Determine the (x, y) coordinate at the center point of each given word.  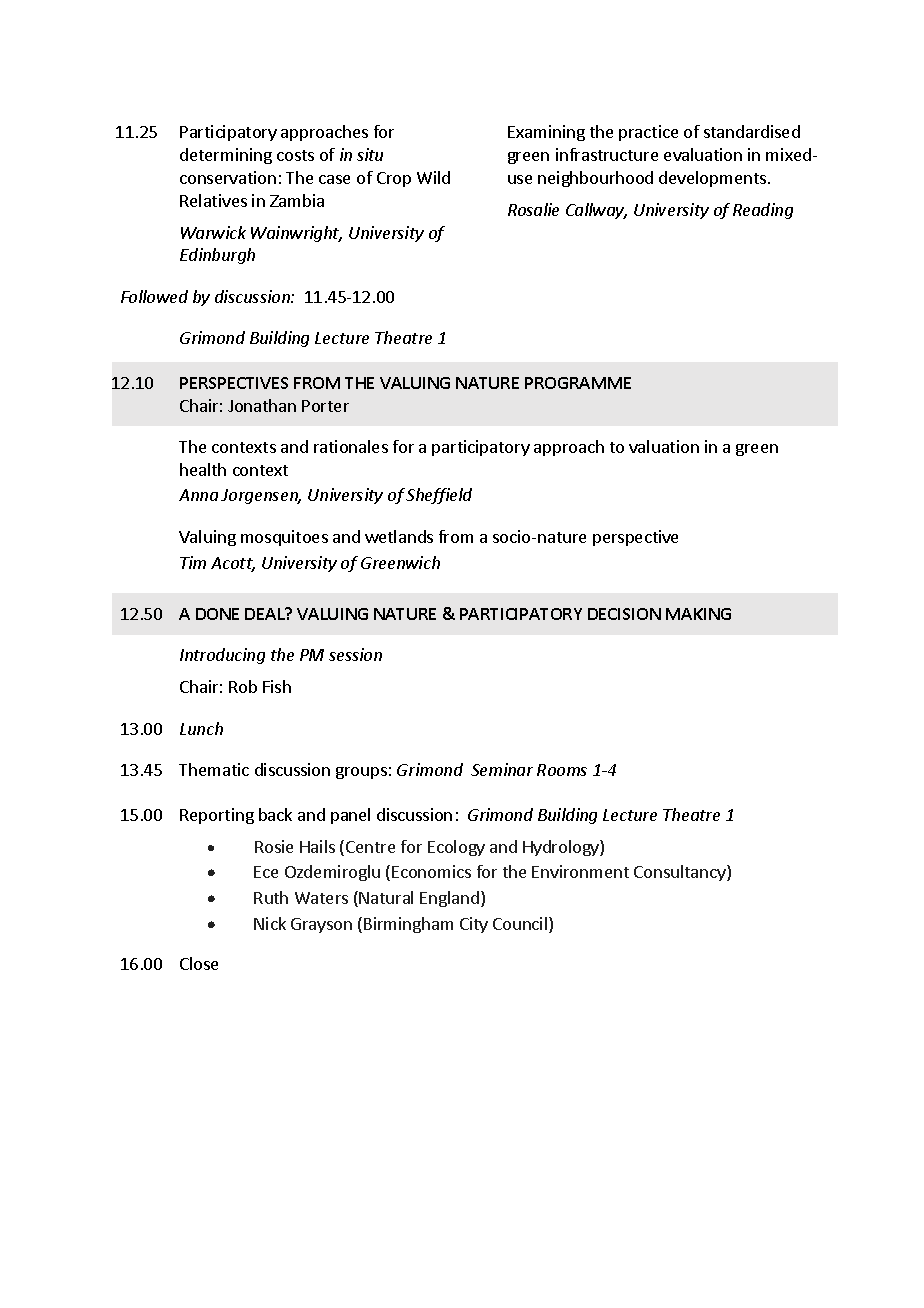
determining (226, 156)
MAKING (698, 614)
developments (714, 179)
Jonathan (262, 405)
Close (199, 963)
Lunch (201, 728)
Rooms (562, 770)
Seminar (502, 769)
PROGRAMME (578, 383)
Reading (763, 211)
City (474, 925)
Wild (433, 177)
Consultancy (681, 873)
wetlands (399, 536)
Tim (193, 562)
